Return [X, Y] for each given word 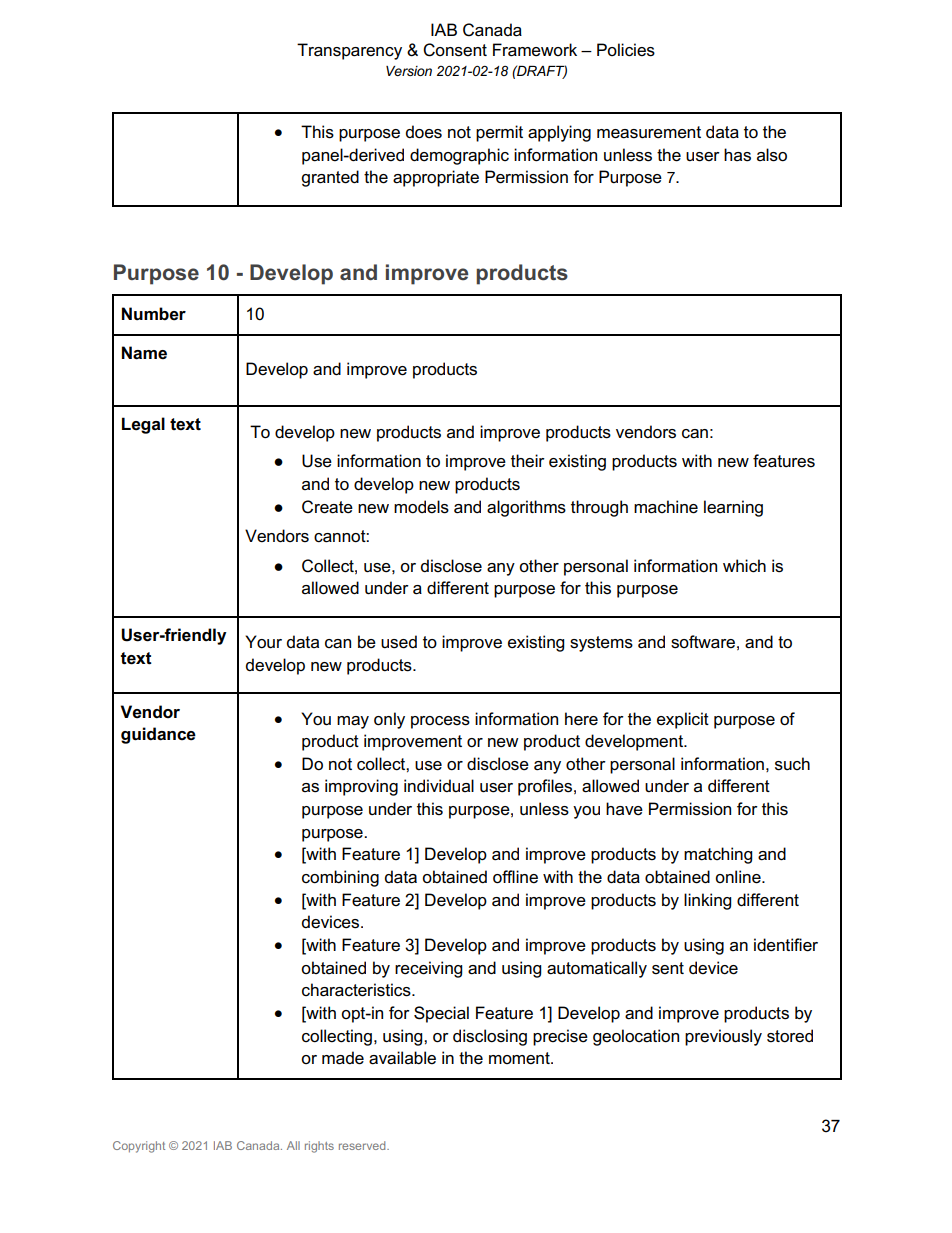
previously [723, 1037]
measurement [649, 132]
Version [409, 71]
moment [520, 1058]
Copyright [139, 1147]
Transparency [349, 51]
